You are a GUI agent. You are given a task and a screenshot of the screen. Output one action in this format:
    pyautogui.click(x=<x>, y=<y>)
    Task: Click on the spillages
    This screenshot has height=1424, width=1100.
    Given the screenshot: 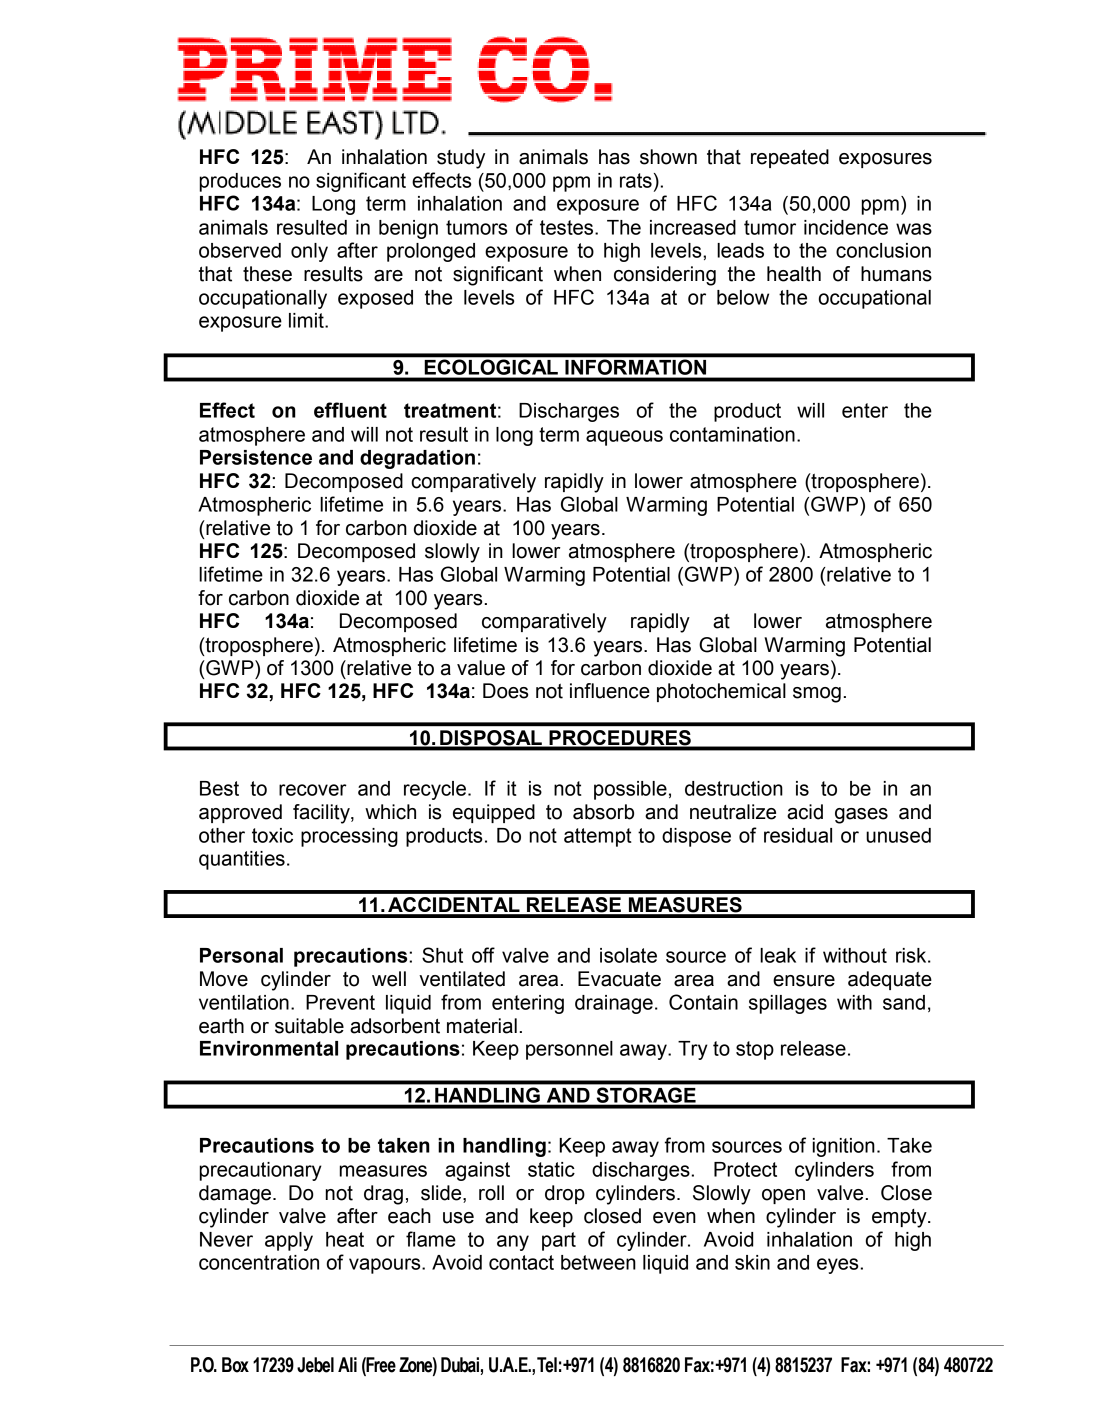 What is the action you would take?
    pyautogui.click(x=788, y=1004)
